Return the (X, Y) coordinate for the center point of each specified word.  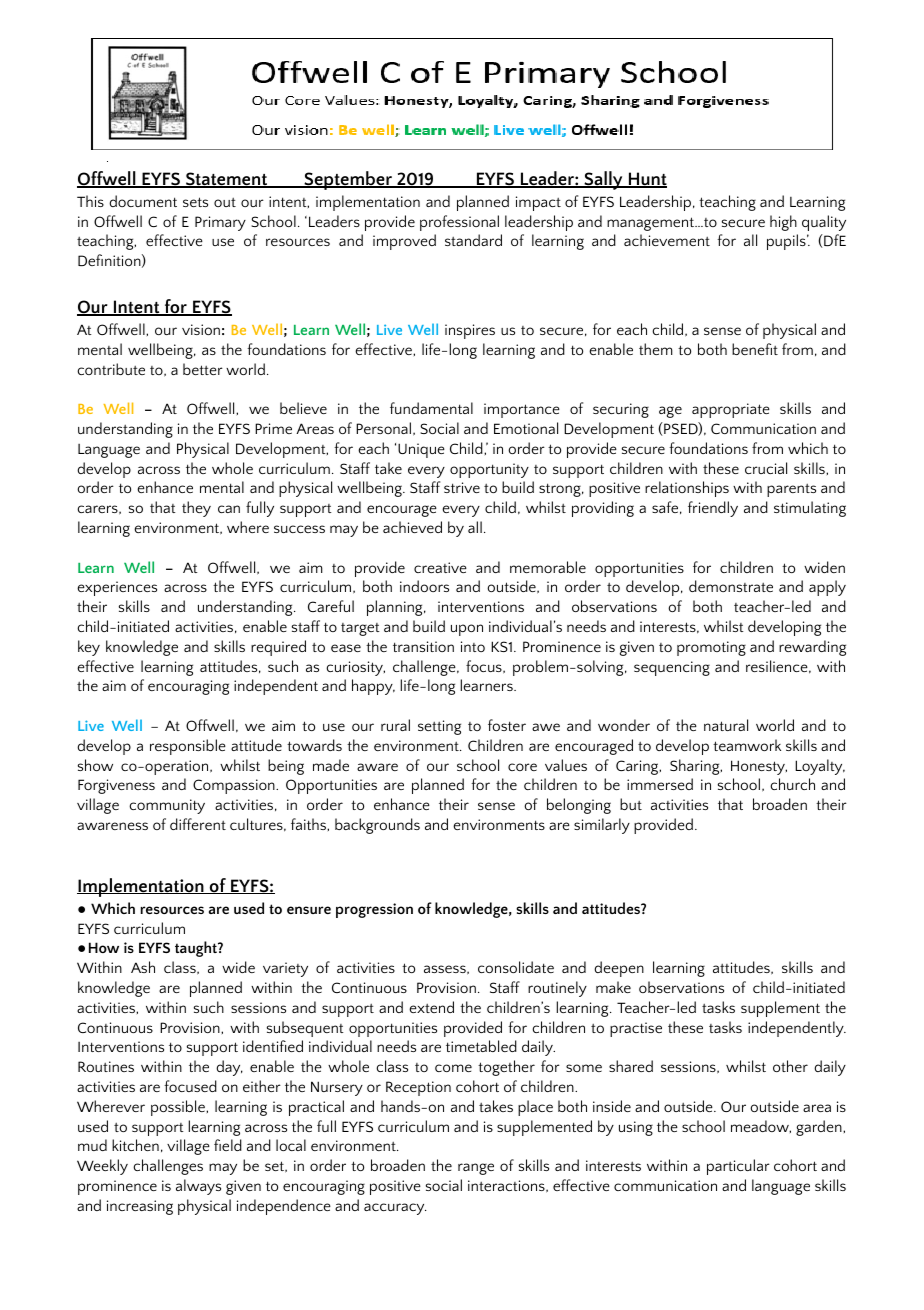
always (198, 1187)
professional (459, 223)
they (196, 509)
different (198, 824)
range (476, 1169)
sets (195, 202)
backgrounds (377, 826)
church (792, 784)
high (783, 223)
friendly (713, 509)
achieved (412, 527)
